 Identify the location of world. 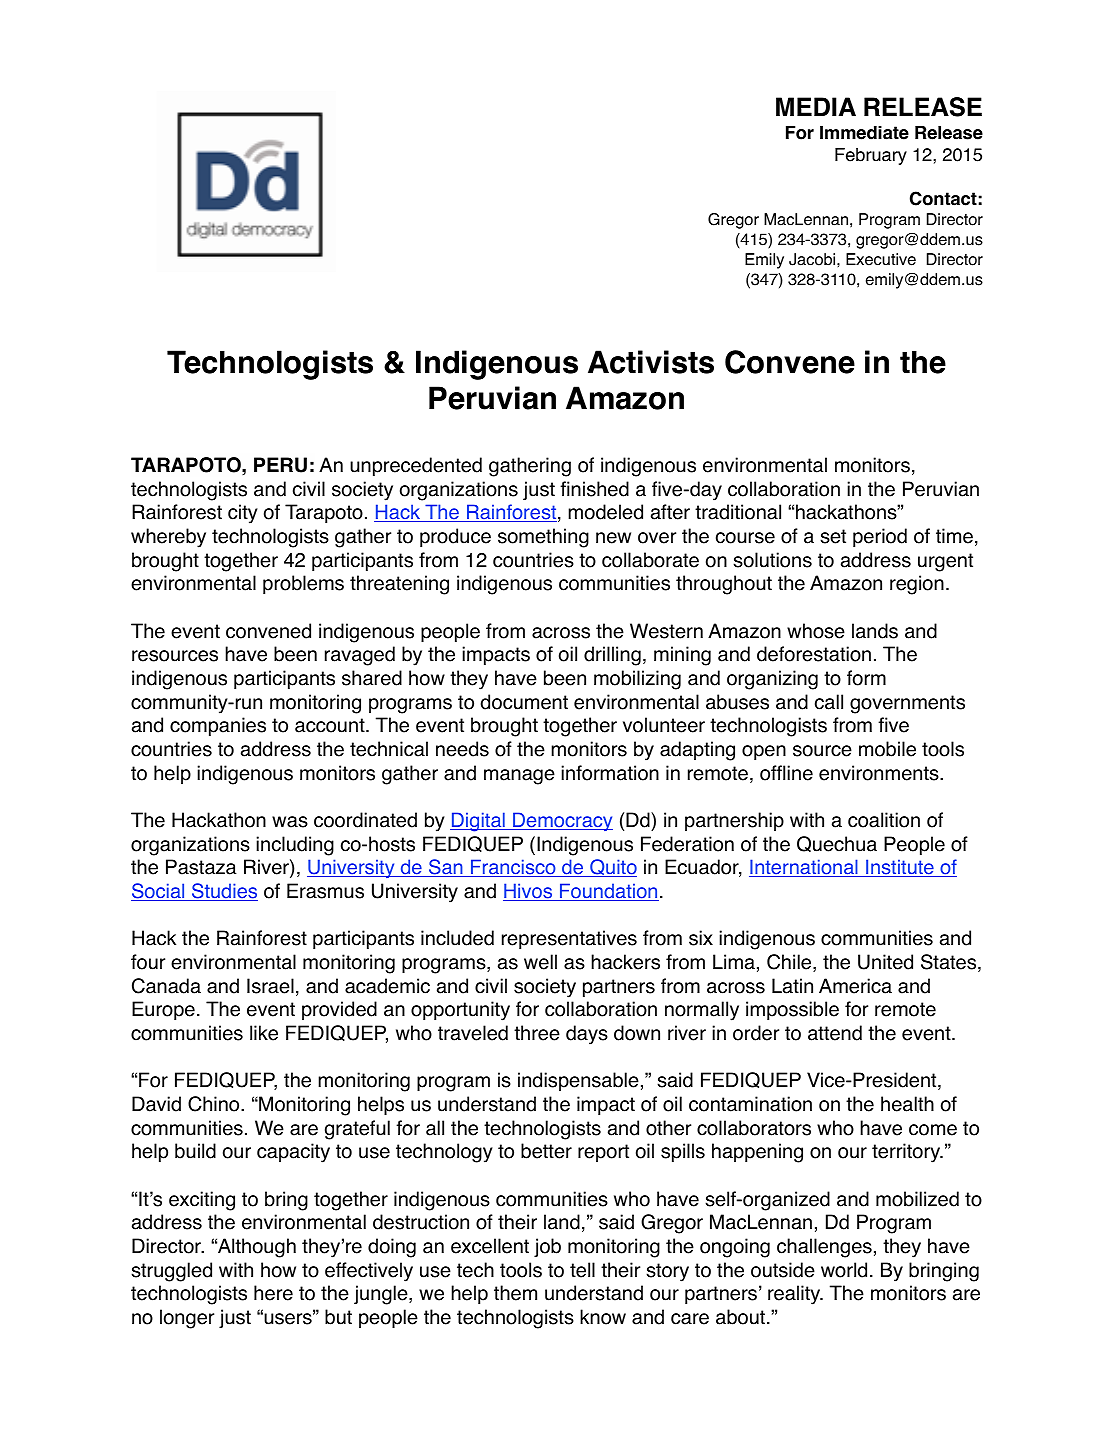
(844, 1270).
